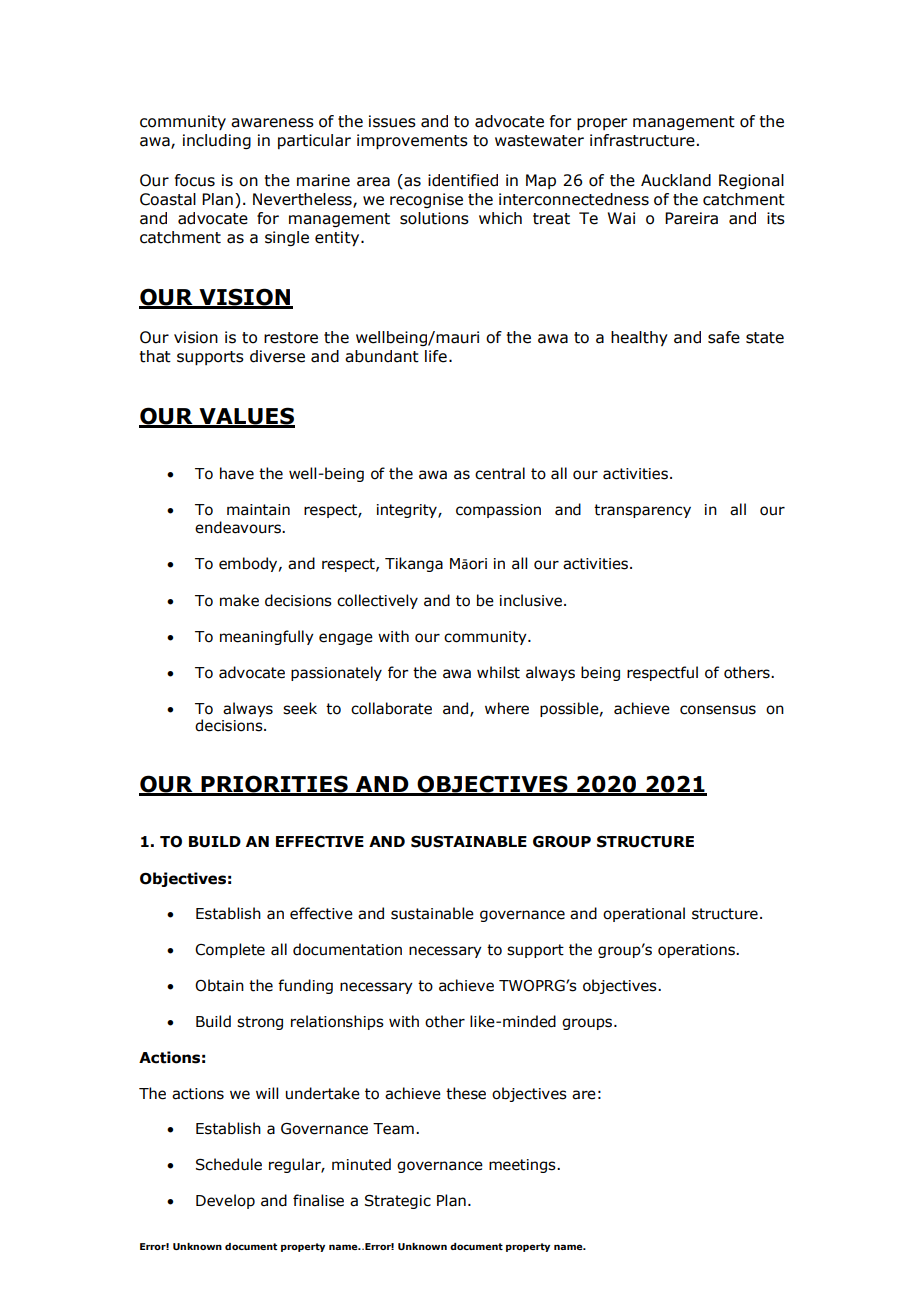 The image size is (924, 1307). Describe the element at coordinates (466, 1093) in the document. I see `these` at that location.
